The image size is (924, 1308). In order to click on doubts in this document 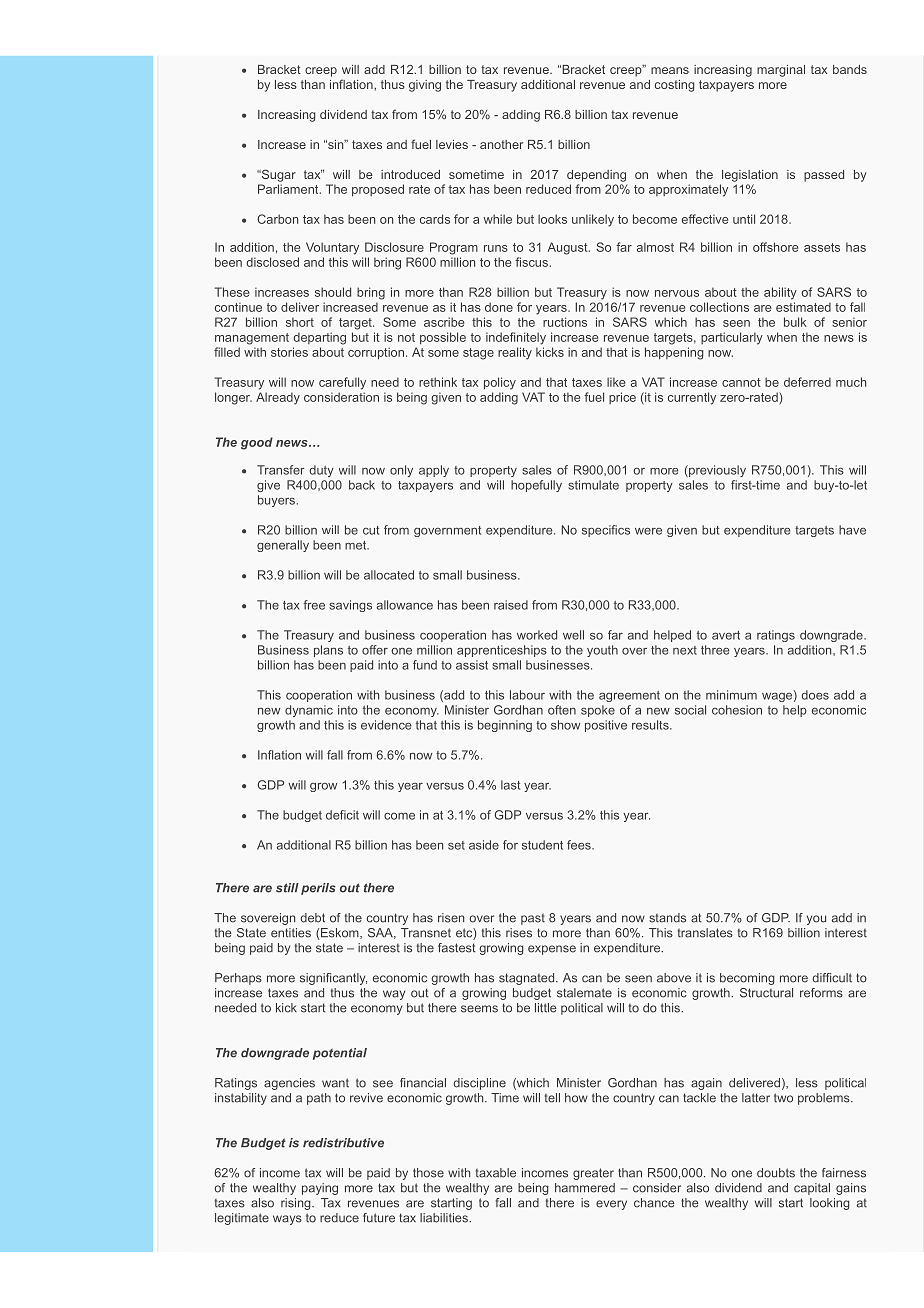, I will do `click(776, 1173)`.
